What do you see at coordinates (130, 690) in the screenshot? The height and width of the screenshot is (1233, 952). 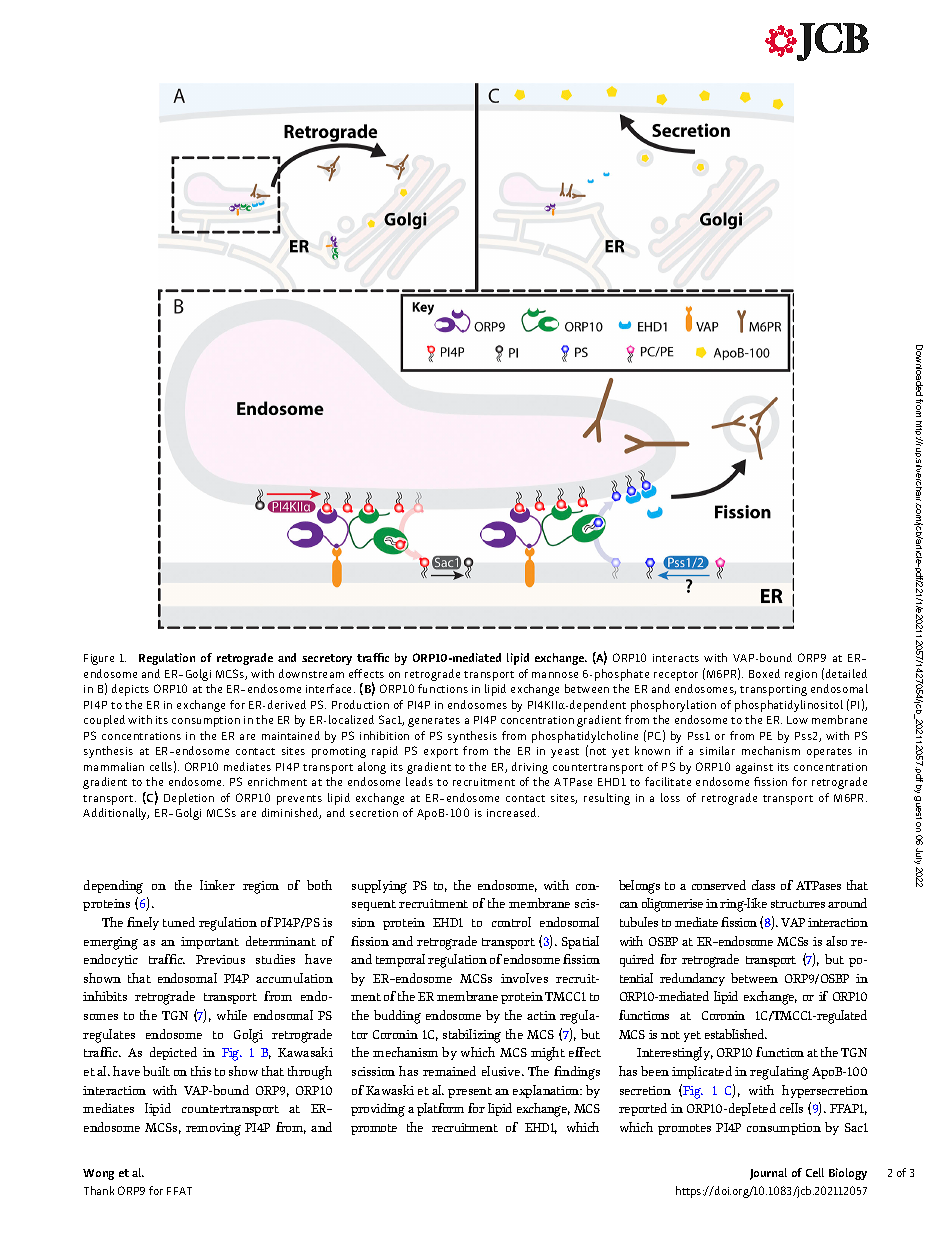 I see `depicts` at bounding box center [130, 690].
